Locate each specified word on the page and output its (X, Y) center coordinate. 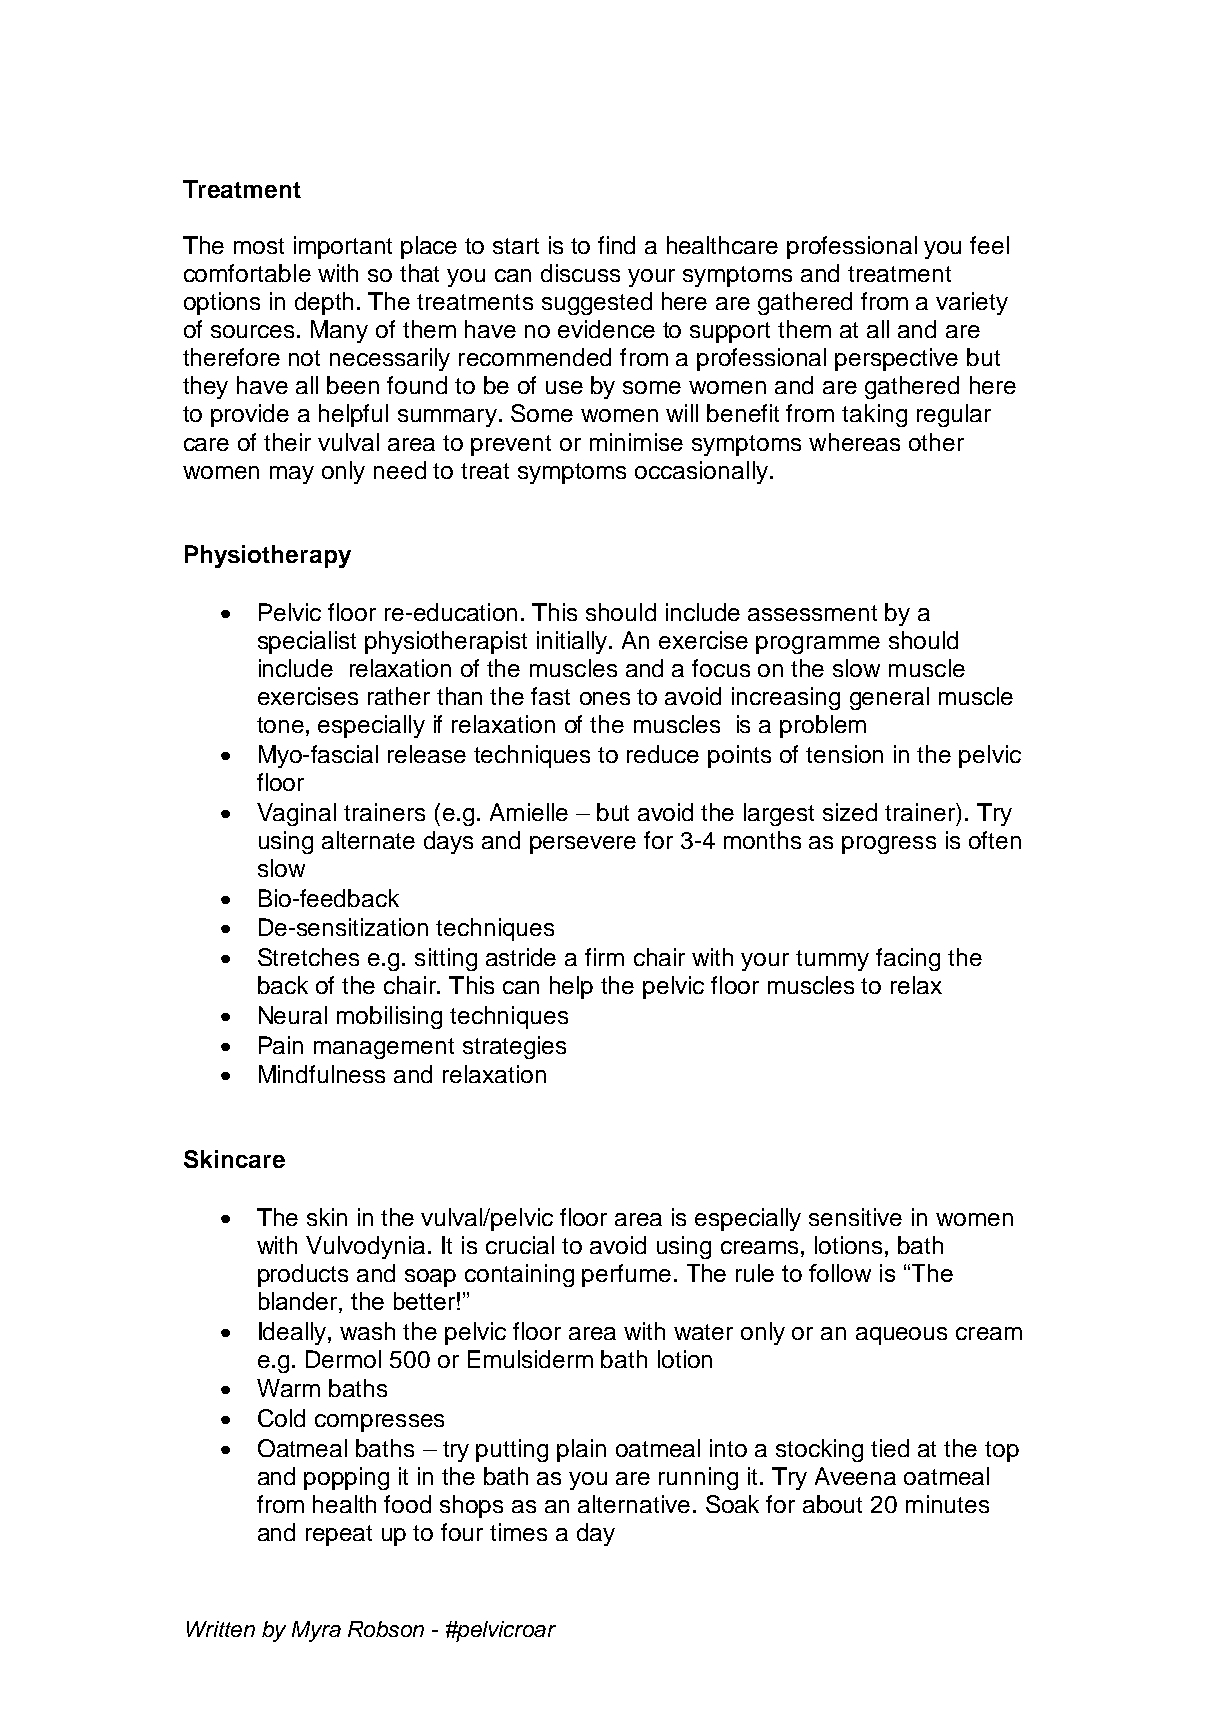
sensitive (855, 1217)
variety (972, 303)
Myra (316, 1631)
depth (324, 303)
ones (605, 698)
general (889, 698)
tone (280, 725)
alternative (634, 1504)
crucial (520, 1245)
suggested (597, 303)
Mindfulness (322, 1074)
